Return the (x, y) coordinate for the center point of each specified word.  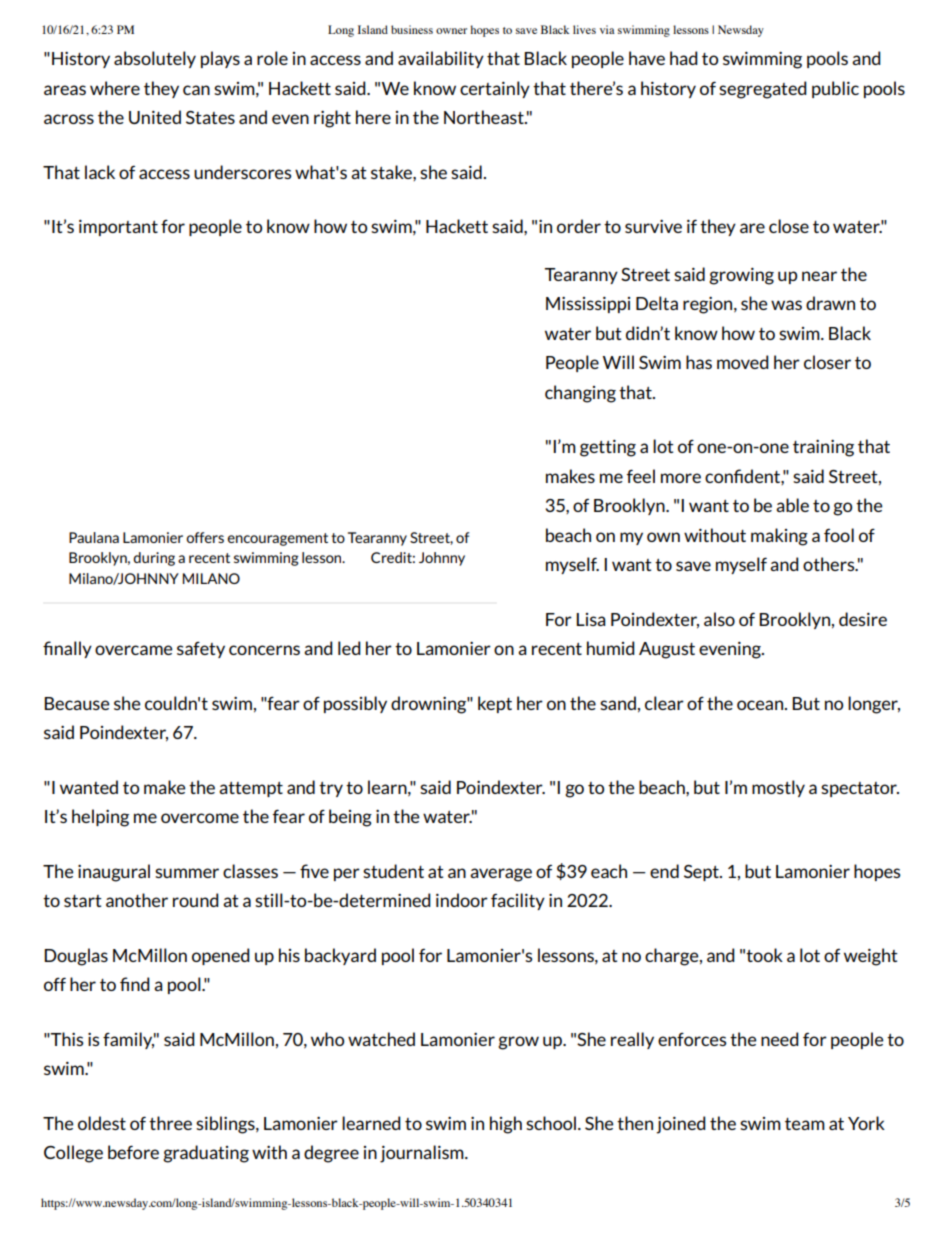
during (154, 559)
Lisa (591, 619)
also (719, 619)
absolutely (155, 59)
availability (441, 59)
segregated (763, 90)
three (170, 1123)
